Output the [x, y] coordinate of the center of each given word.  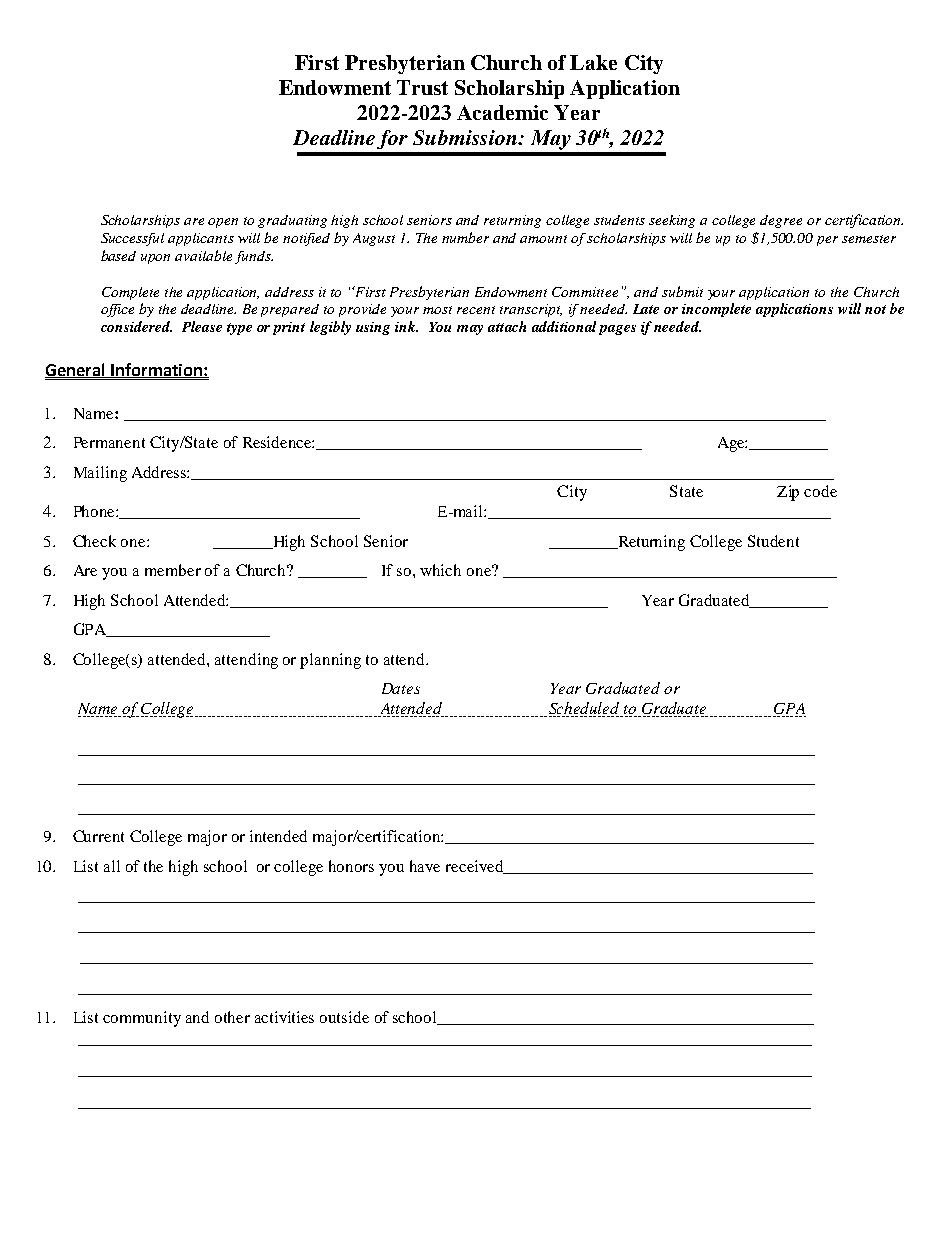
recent [476, 310]
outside [344, 1017]
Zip [788, 493]
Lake [593, 62]
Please [202, 326]
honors [351, 866]
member [173, 570]
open [223, 223]
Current [98, 836]
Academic [502, 112]
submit [682, 291]
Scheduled [585, 709]
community [142, 1019]
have [425, 866]
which [440, 570]
